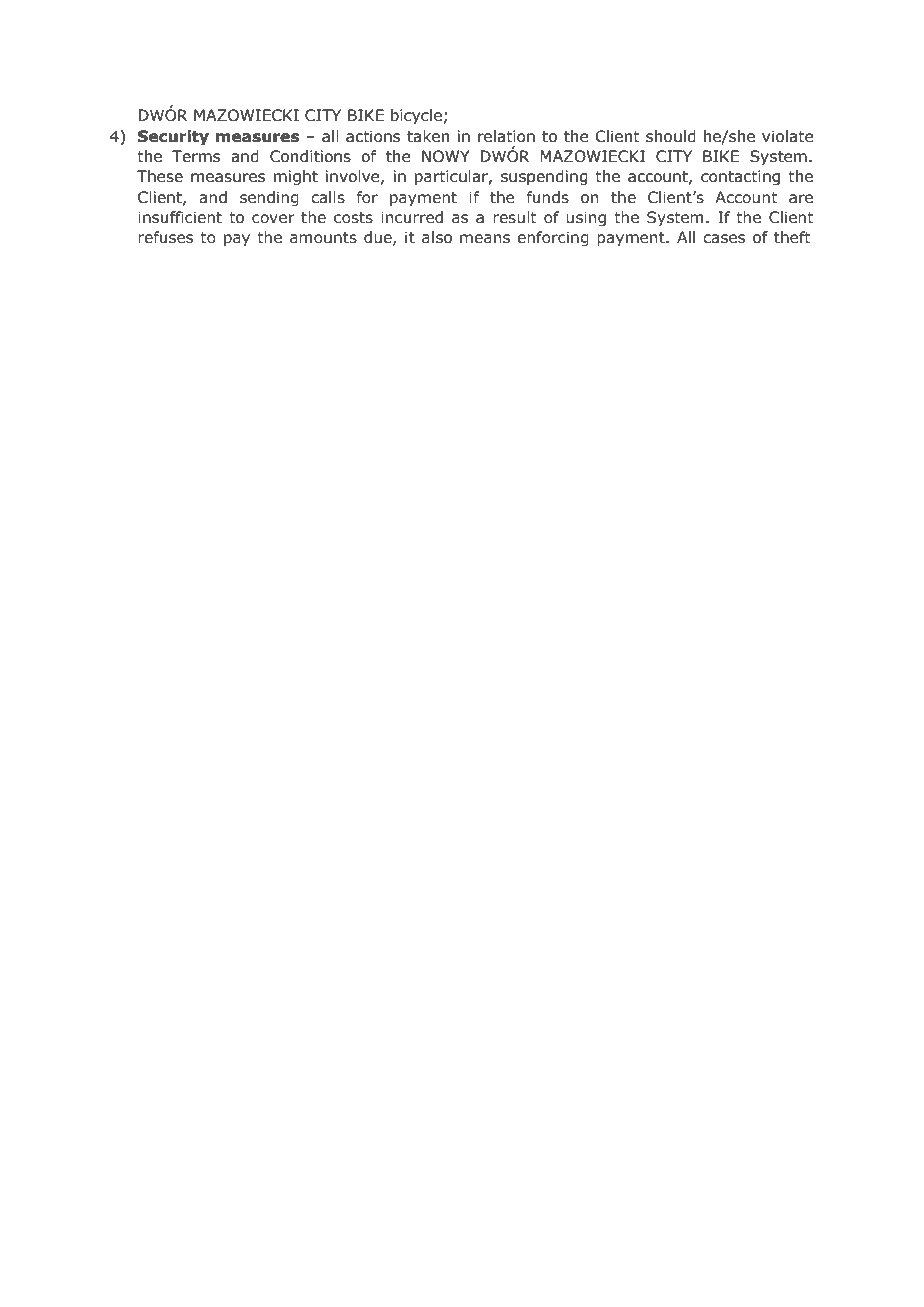  What do you see at coordinates (740, 177) in the screenshot?
I see `contacting` at bounding box center [740, 177].
